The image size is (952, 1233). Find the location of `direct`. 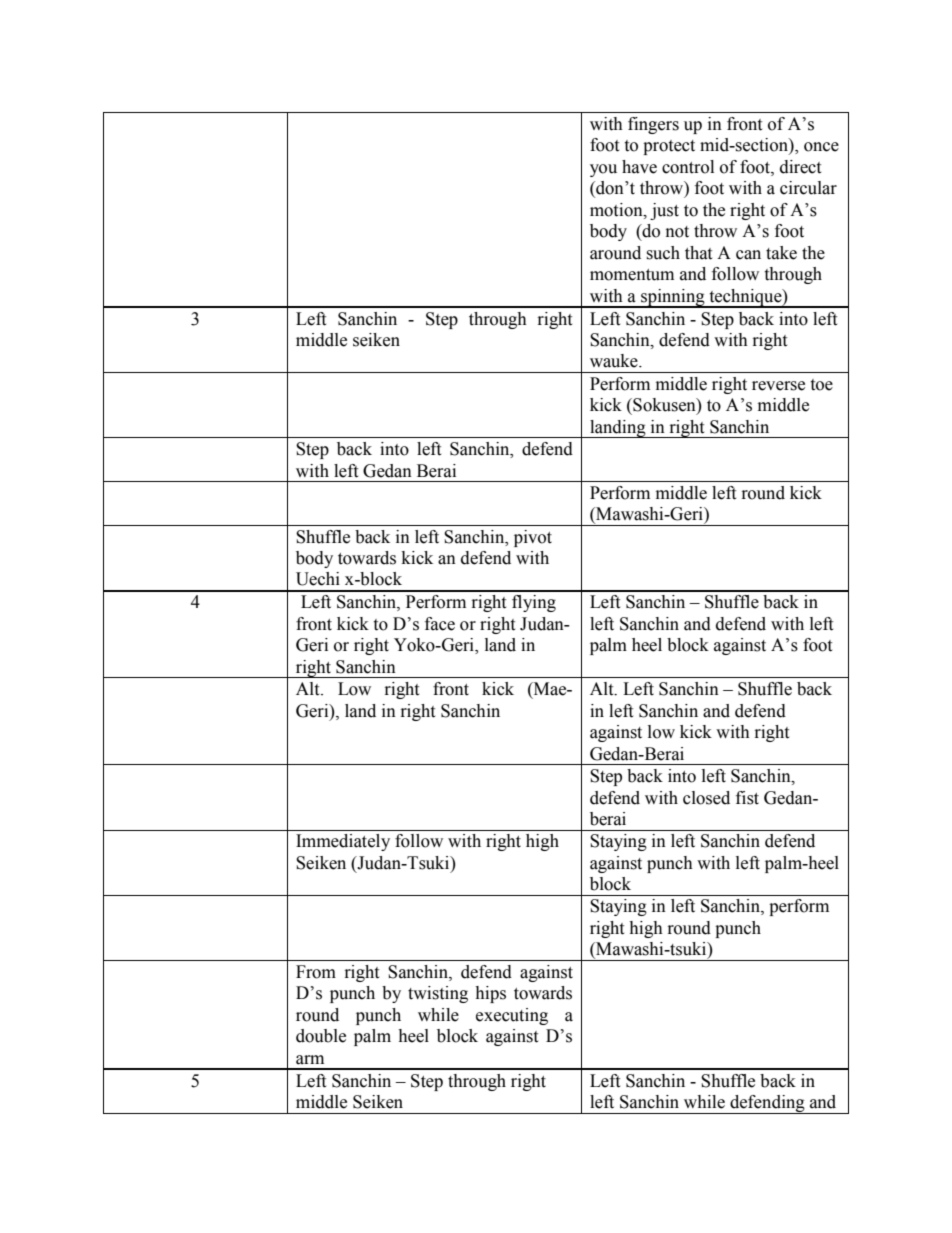

direct is located at coordinates (800, 167).
